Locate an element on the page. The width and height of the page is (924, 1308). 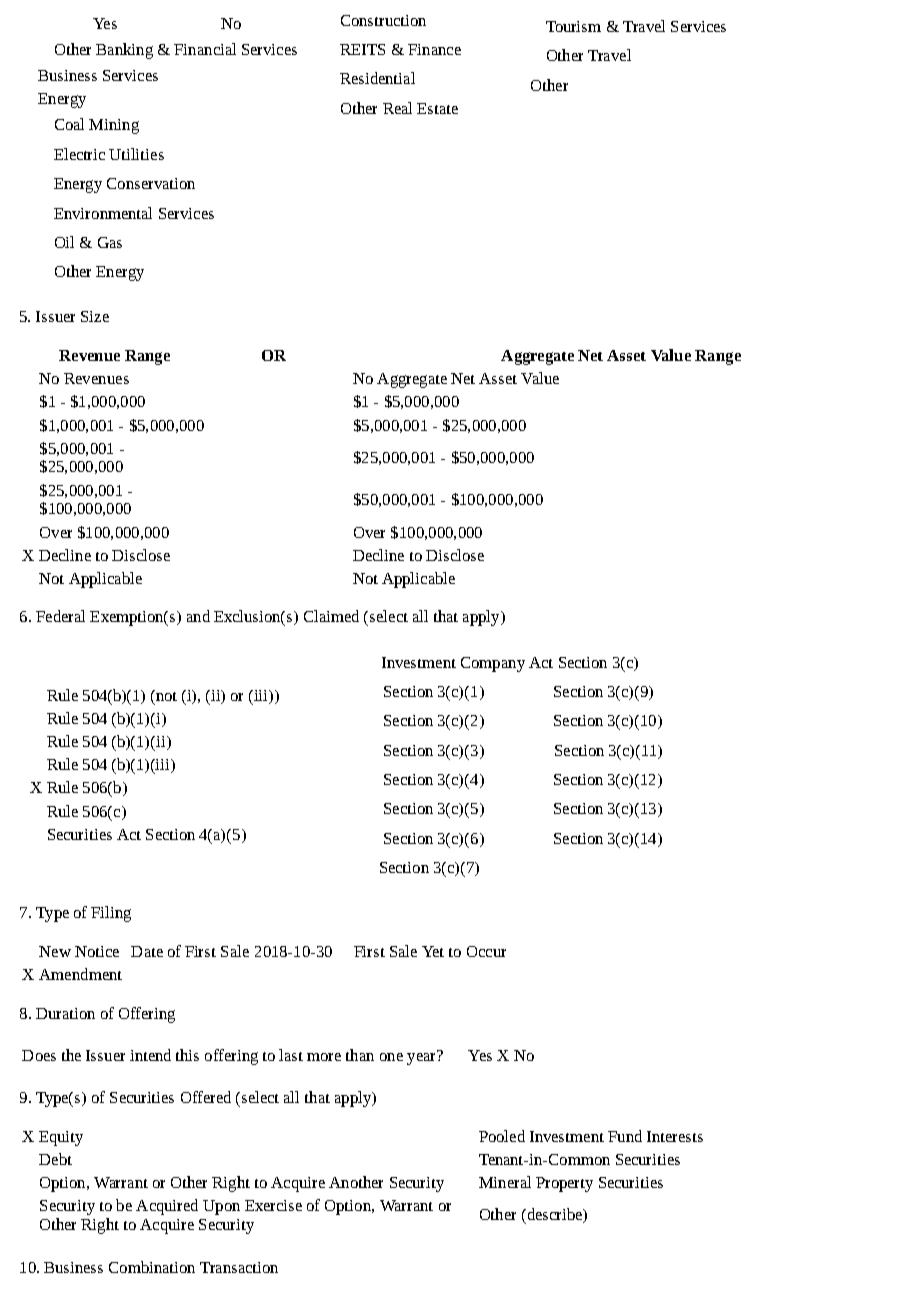
Federal is located at coordinates (60, 616).
